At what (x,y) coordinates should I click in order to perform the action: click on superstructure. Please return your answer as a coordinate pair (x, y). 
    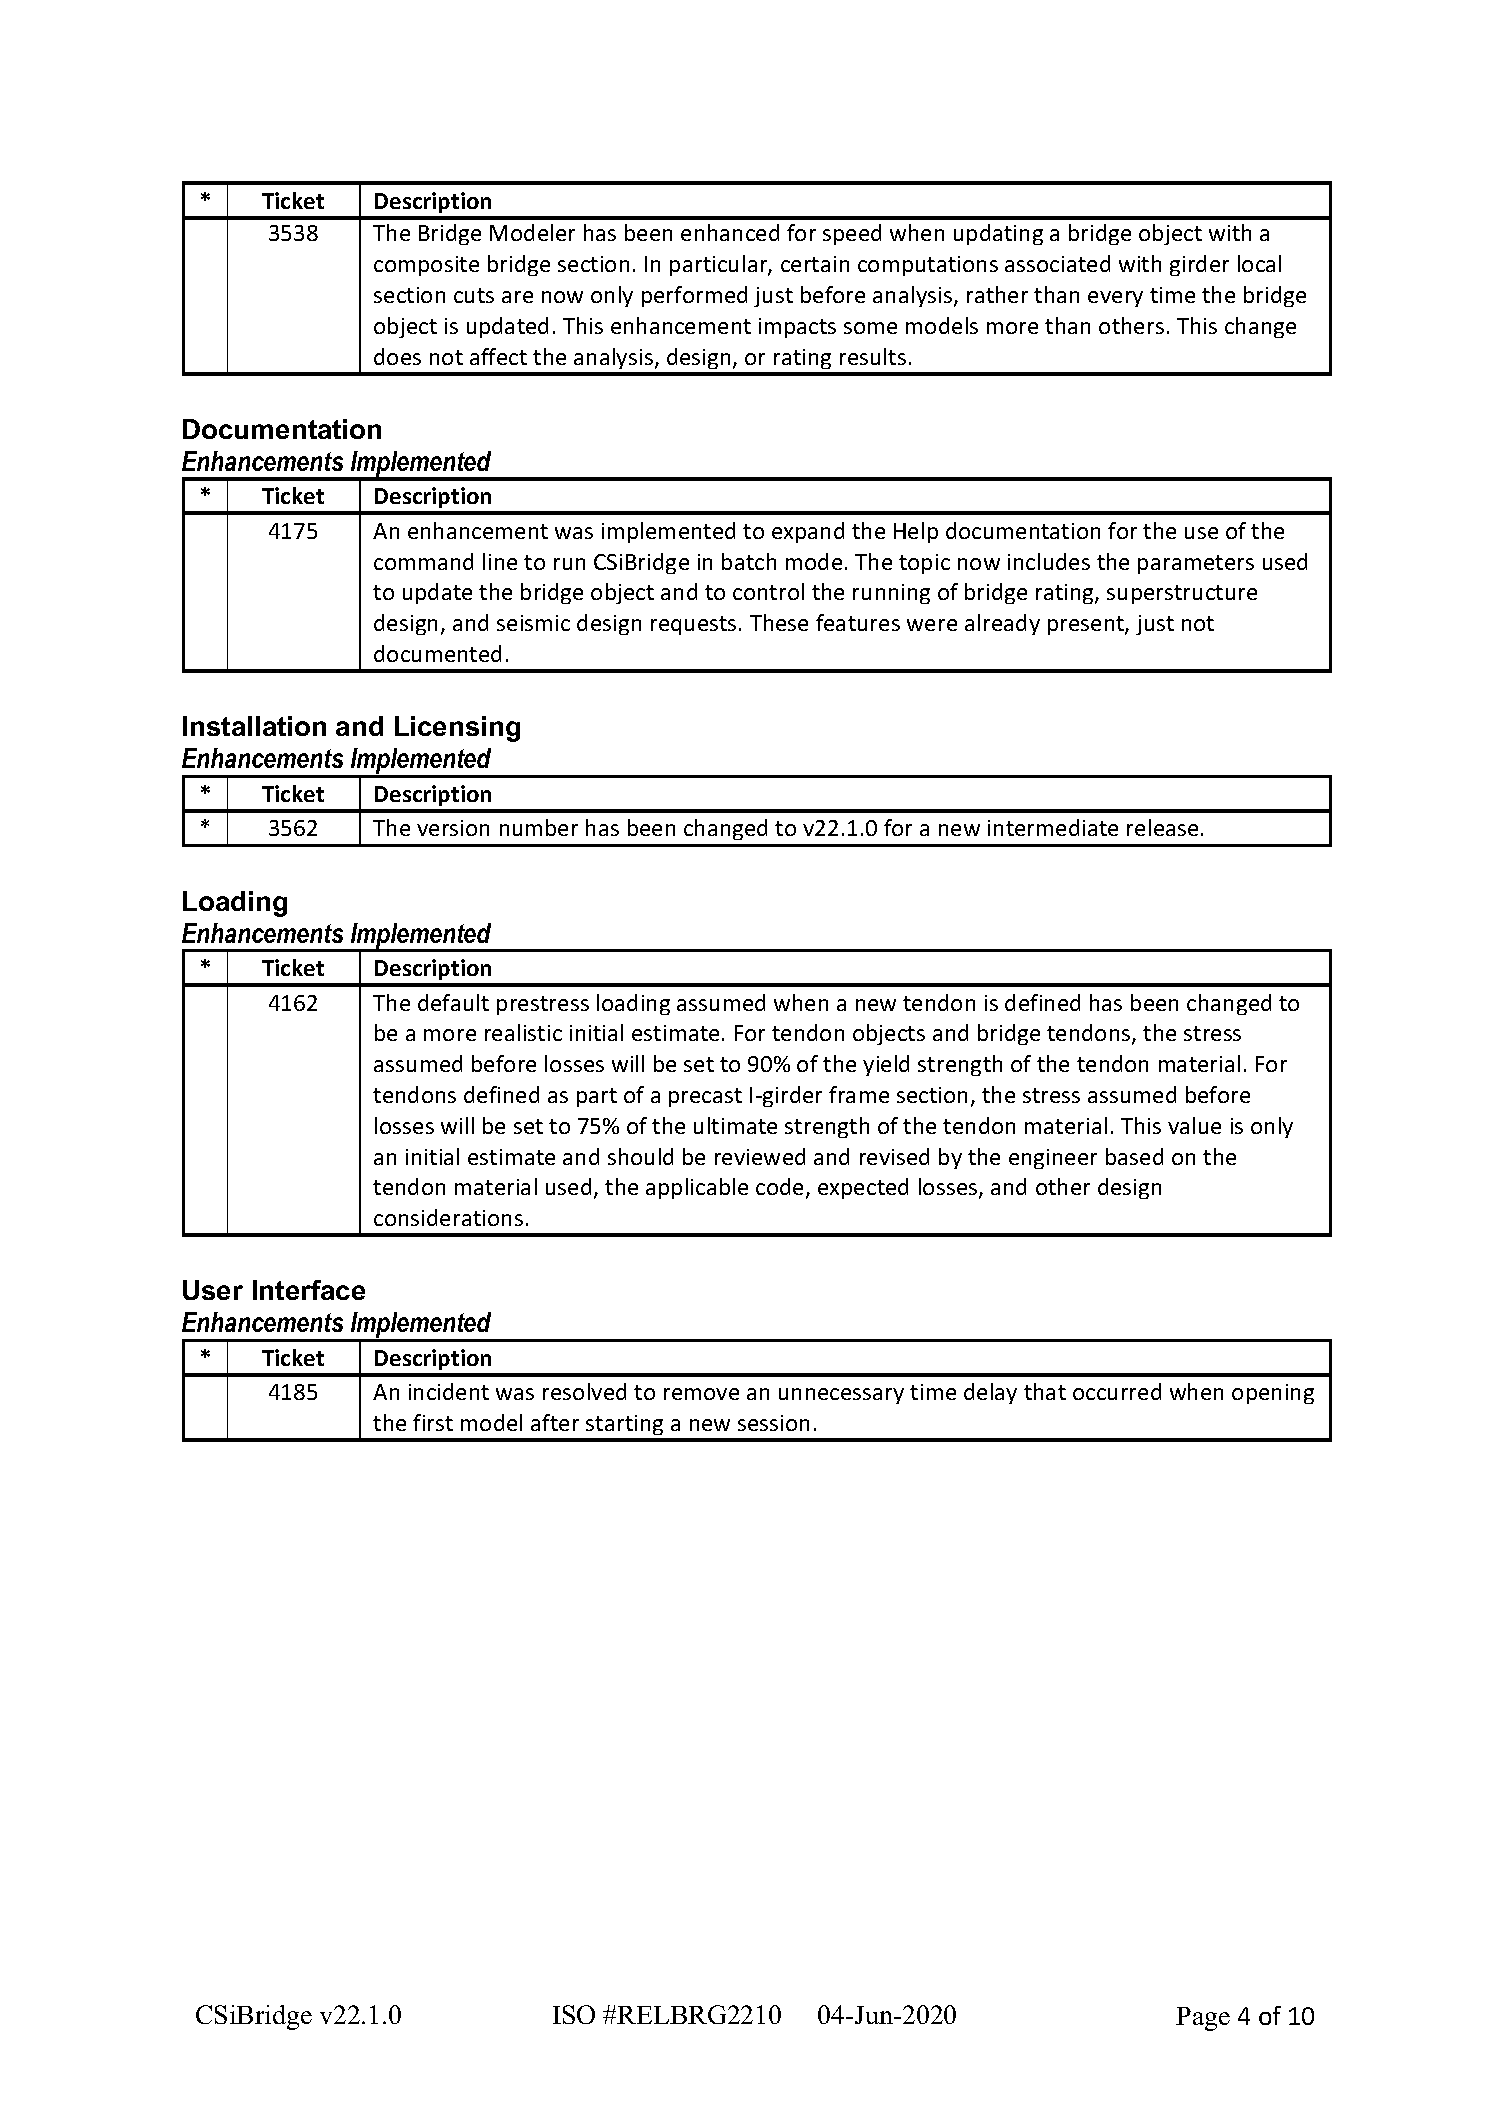
    Looking at the image, I should click on (1182, 594).
